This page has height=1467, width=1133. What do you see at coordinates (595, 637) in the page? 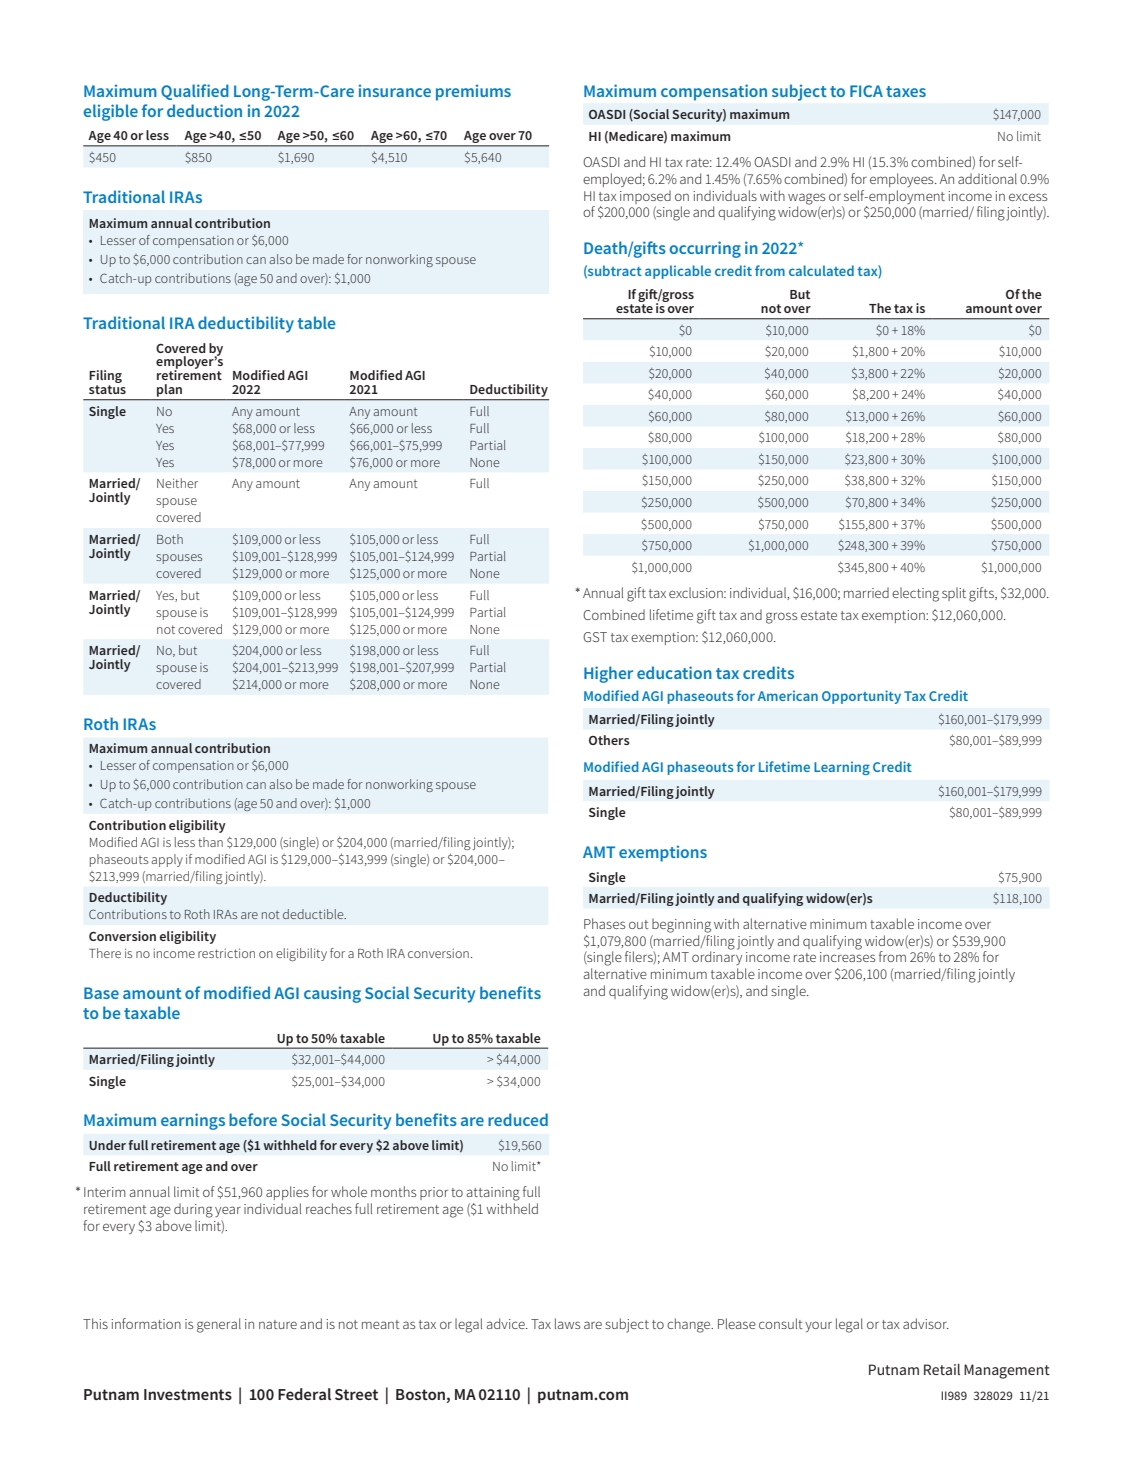
I see `GST` at bounding box center [595, 637].
